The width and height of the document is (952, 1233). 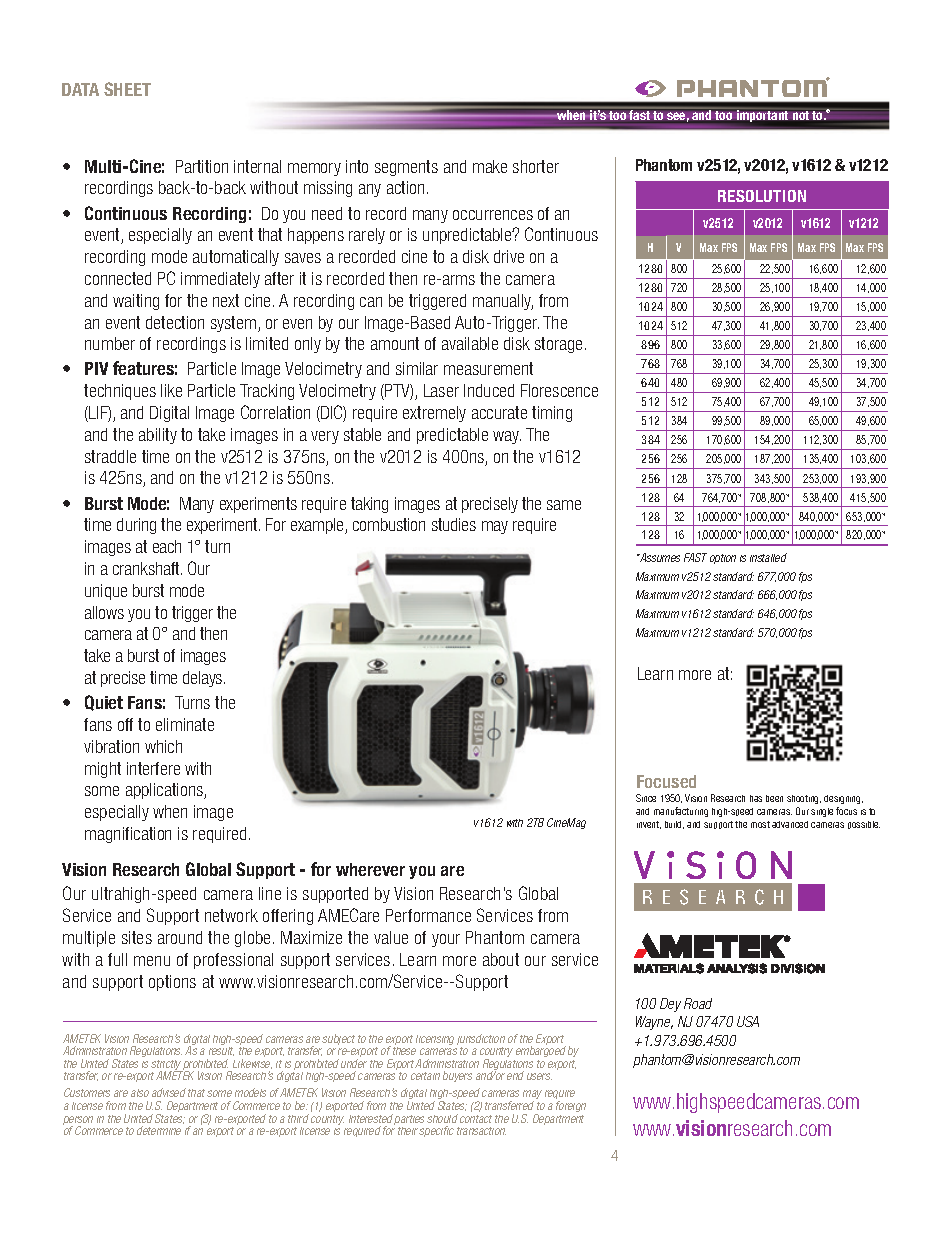 I want to click on make, so click(x=490, y=166).
